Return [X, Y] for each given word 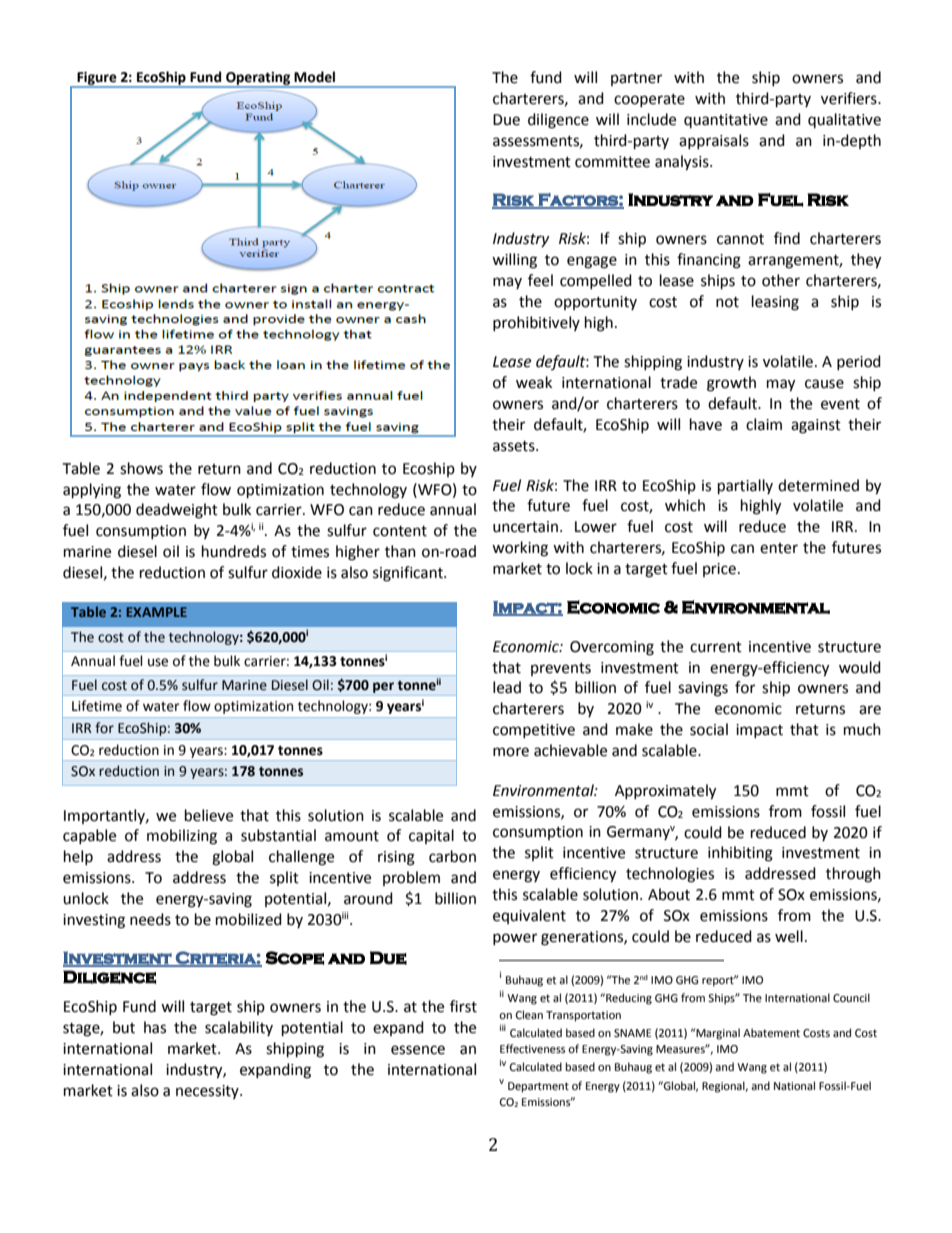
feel [540, 280]
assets [515, 446]
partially [745, 487]
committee [612, 162]
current [716, 647]
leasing [775, 303]
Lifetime [97, 706]
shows [141, 468]
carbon [452, 856]
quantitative [726, 121]
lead [507, 687]
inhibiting [740, 854]
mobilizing [182, 837]
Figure [97, 79]
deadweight [177, 511]
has [155, 1027]
